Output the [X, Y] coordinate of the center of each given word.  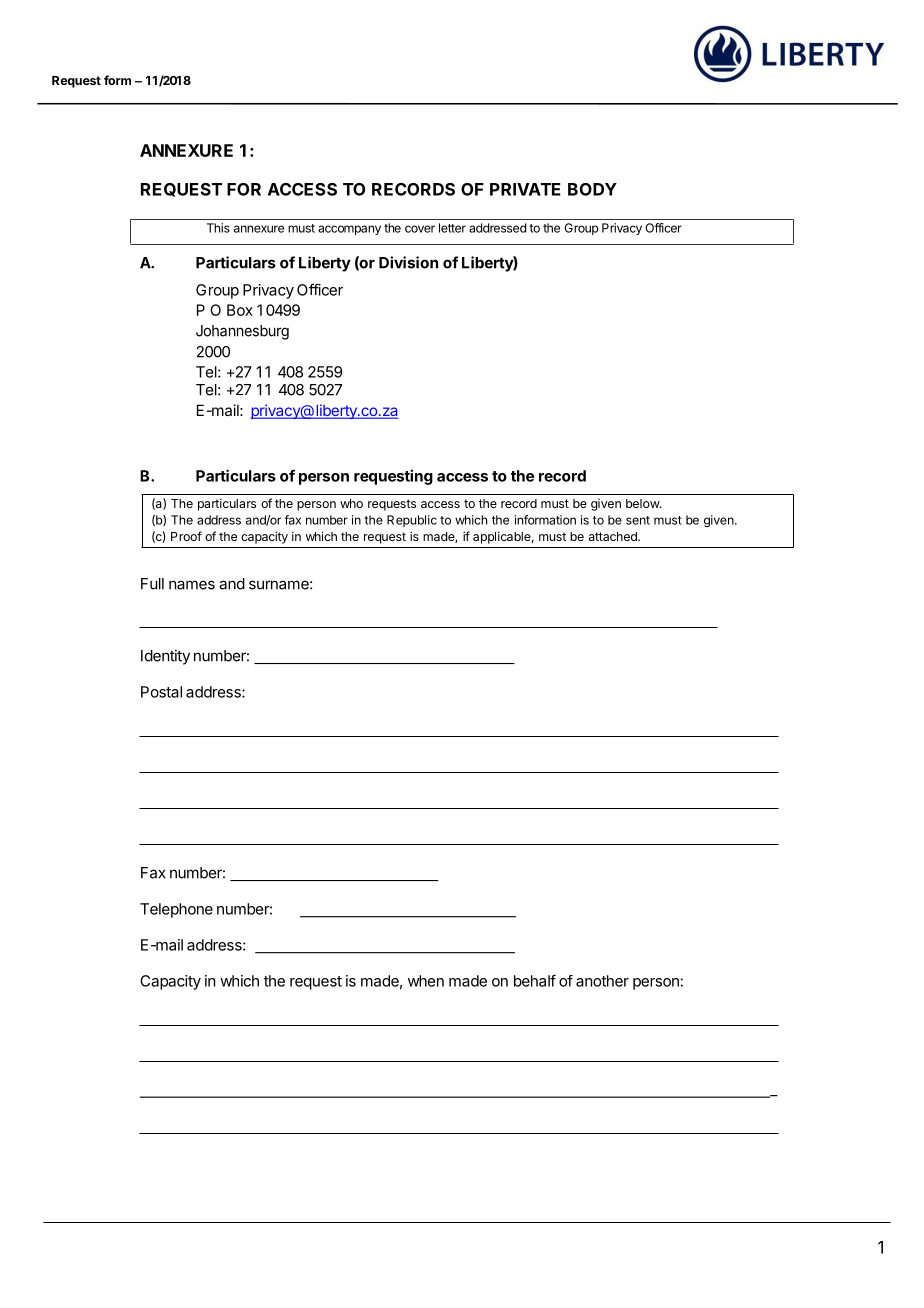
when [426, 981]
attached [614, 536]
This [218, 228]
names [192, 585]
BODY [592, 189]
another [602, 981]
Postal [161, 692]
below [643, 503]
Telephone [176, 910]
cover [420, 229]
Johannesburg [242, 332]
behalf [535, 980]
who [351, 503]
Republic [412, 521]
